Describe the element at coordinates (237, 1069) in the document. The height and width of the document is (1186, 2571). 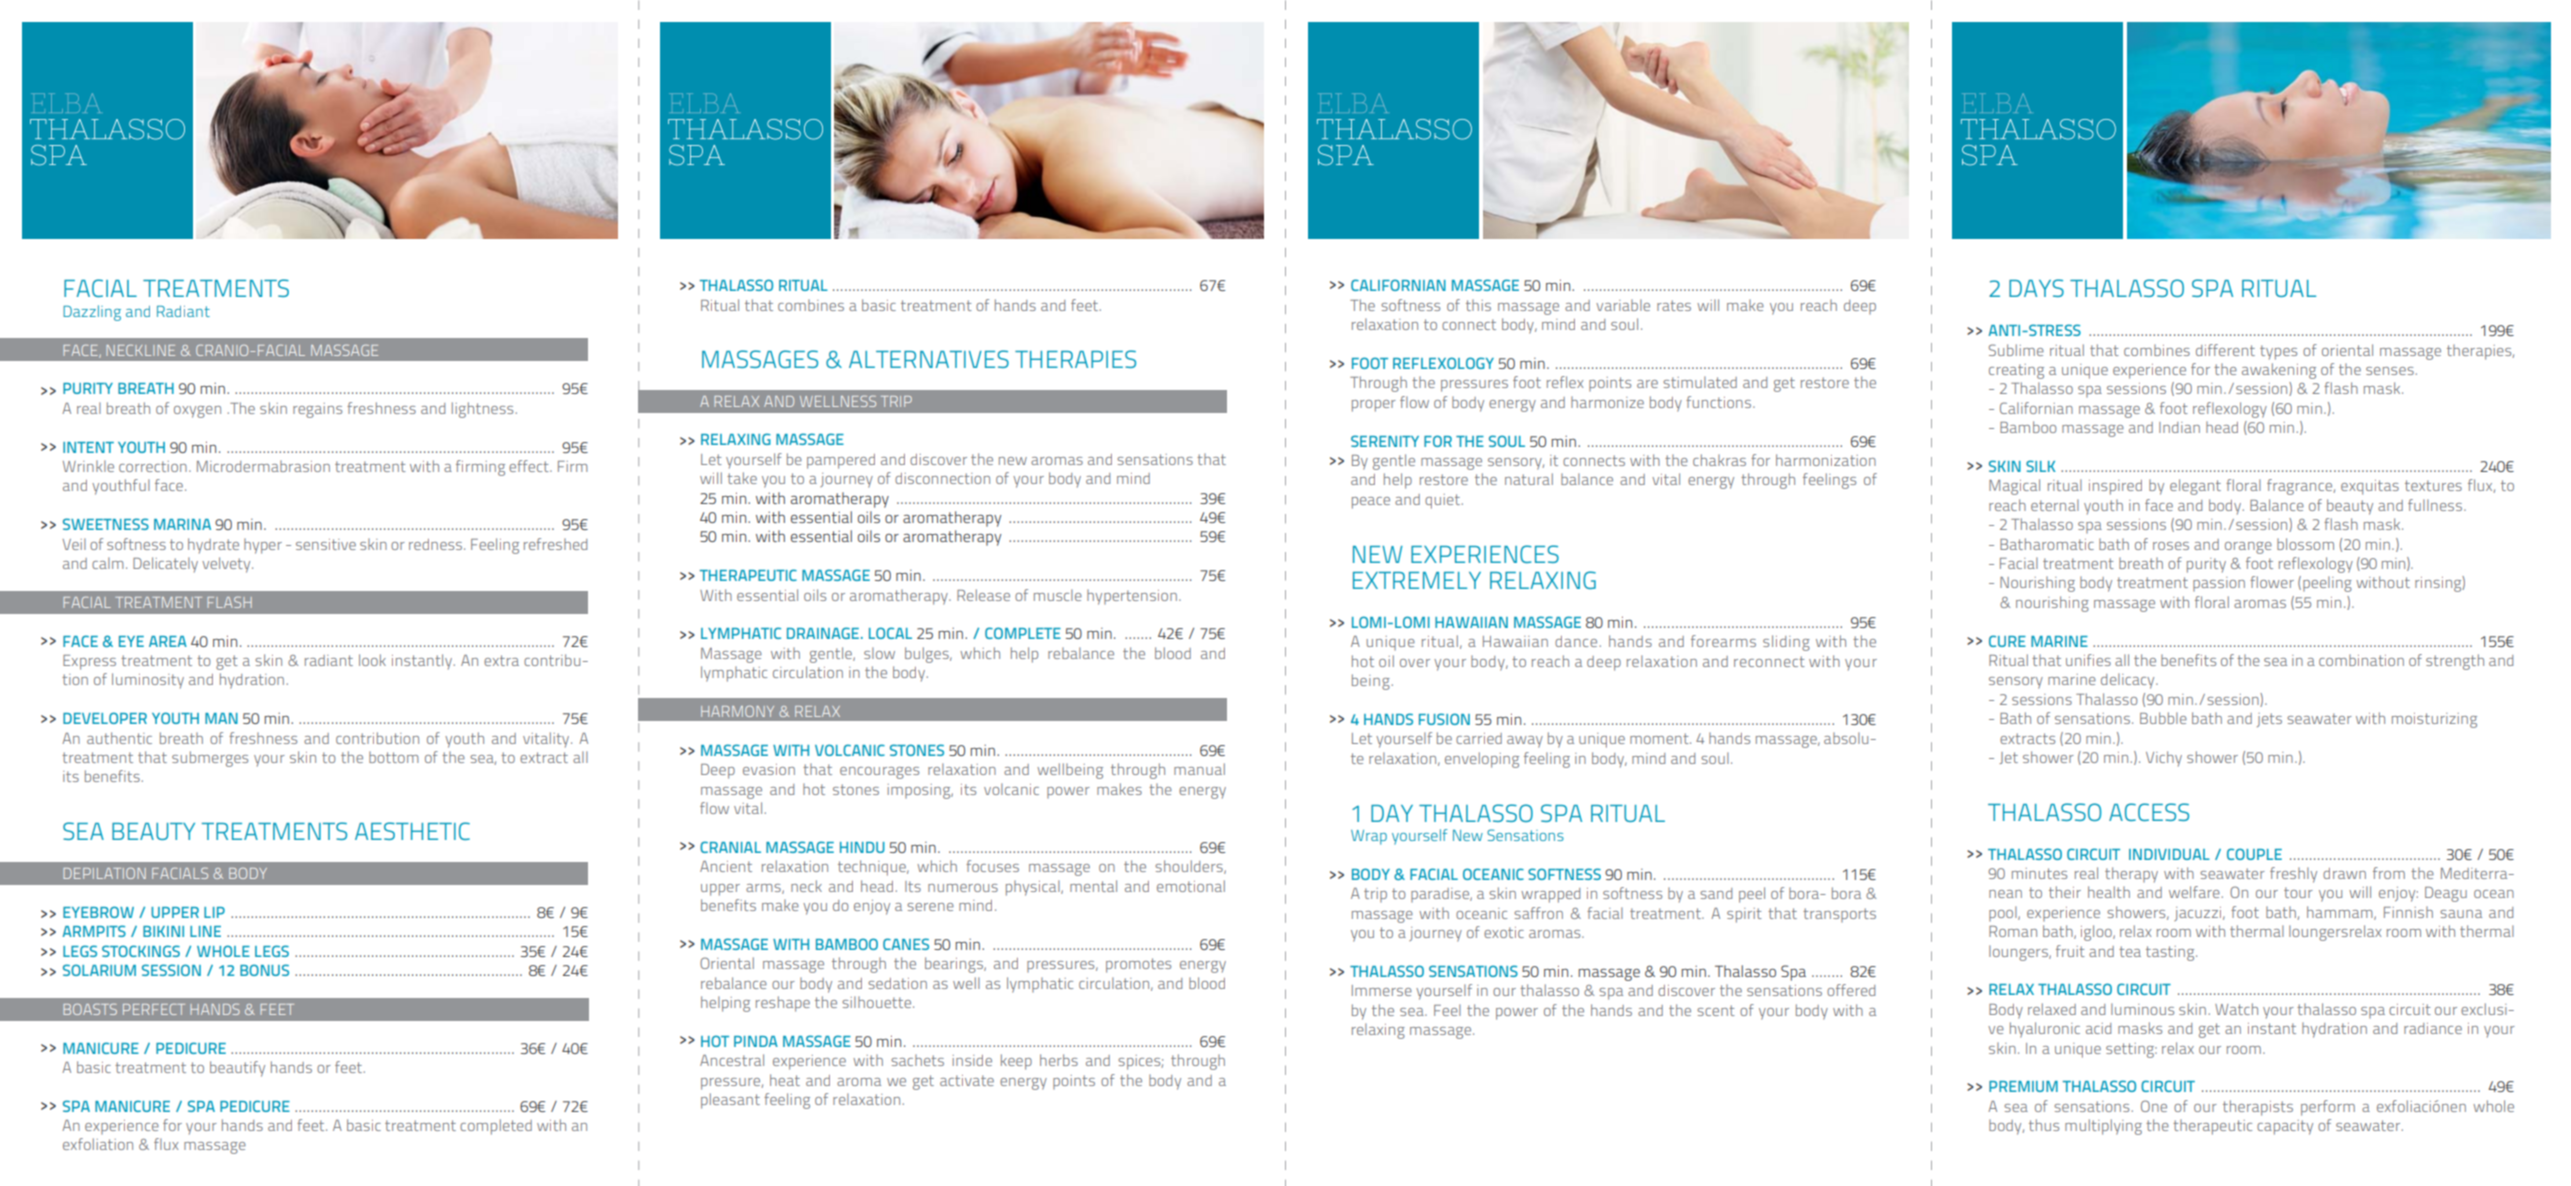
I see `beautify` at that location.
